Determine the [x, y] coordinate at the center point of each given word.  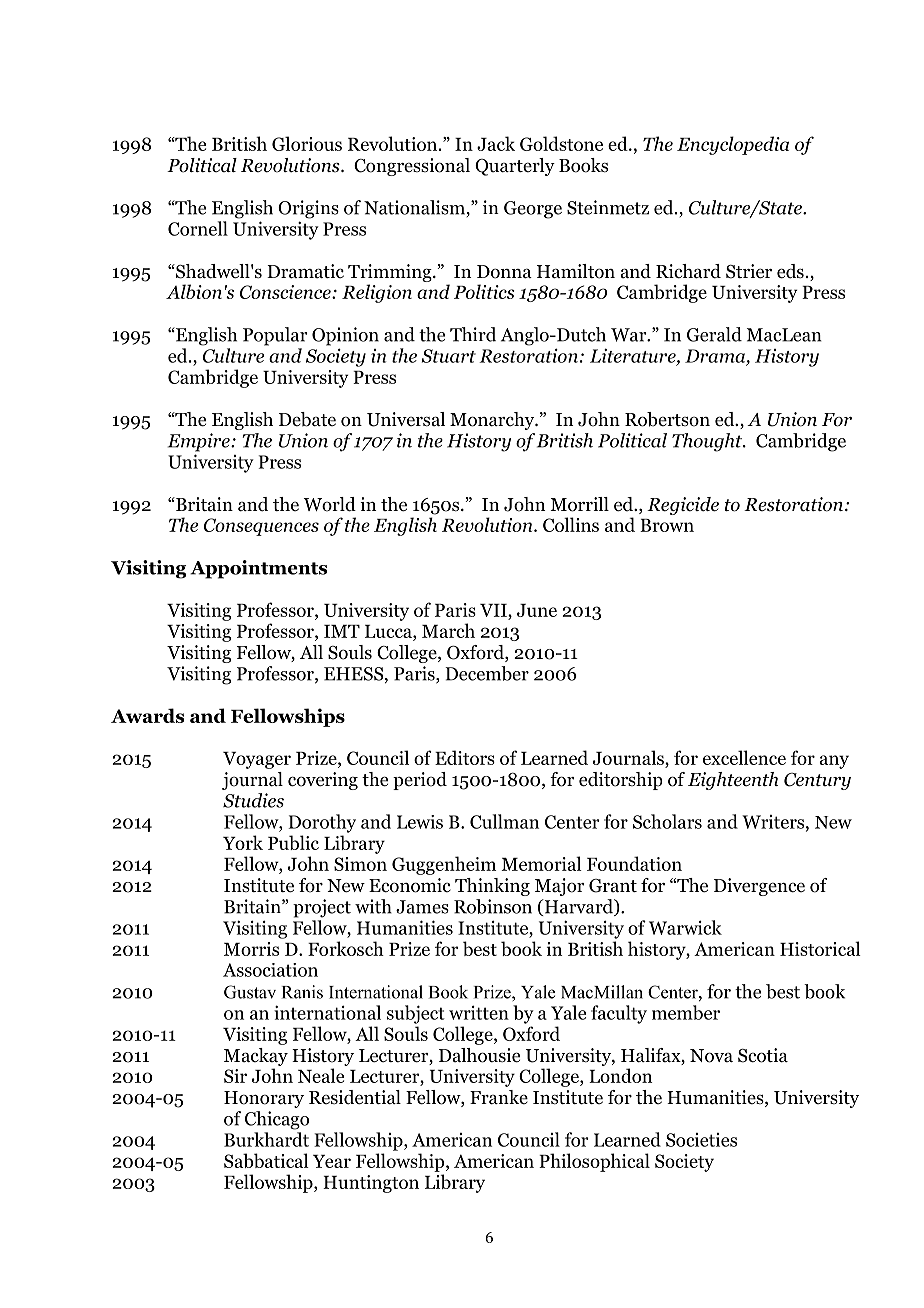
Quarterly [515, 167]
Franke [499, 1097]
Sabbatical [266, 1160]
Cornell [198, 228]
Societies [701, 1140]
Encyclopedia [733, 145]
